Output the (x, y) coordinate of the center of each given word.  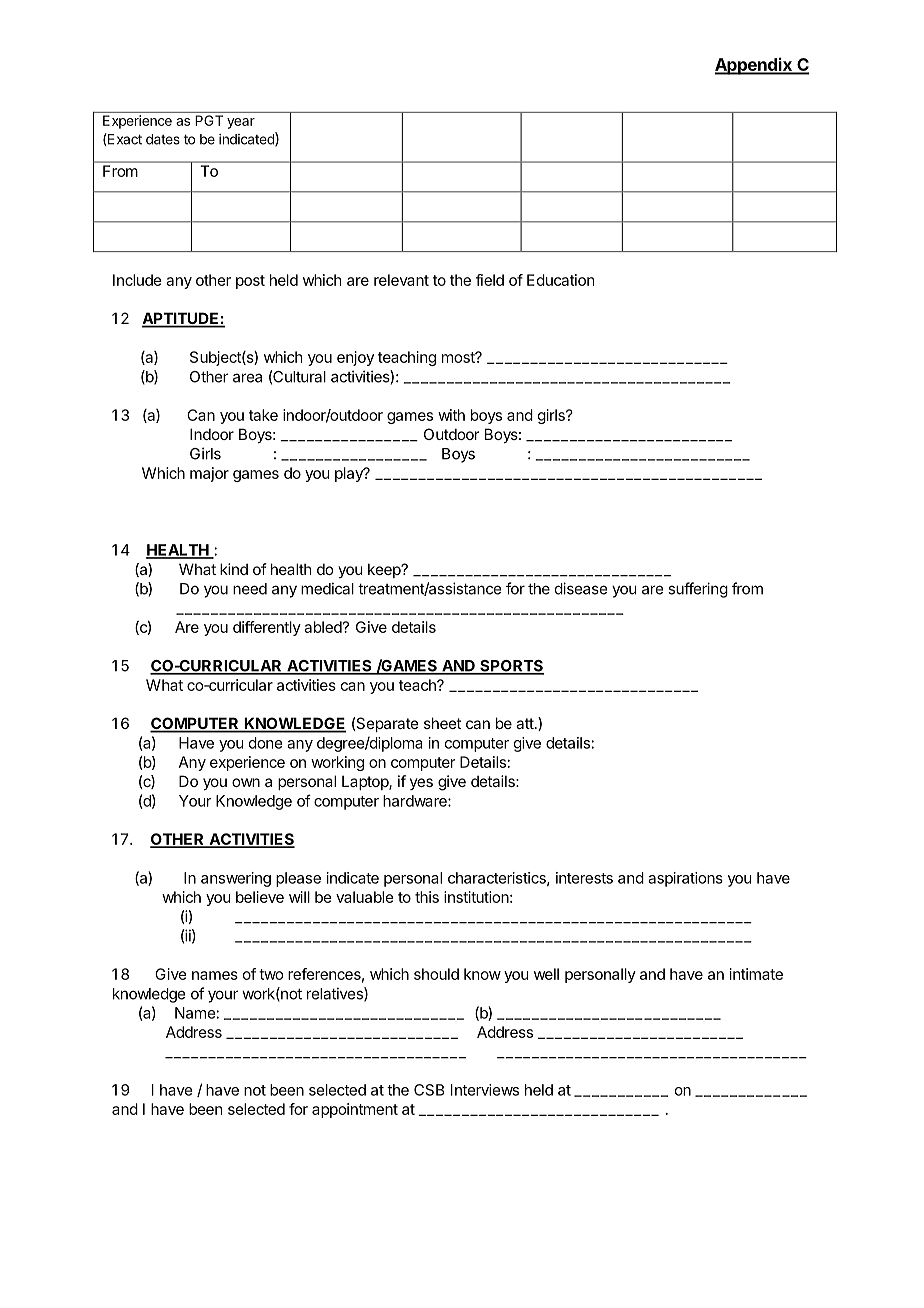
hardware (416, 801)
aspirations (685, 879)
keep (385, 570)
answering (236, 879)
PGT (209, 120)
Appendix (754, 66)
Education (560, 280)
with (451, 415)
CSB (429, 1090)
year (241, 123)
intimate (756, 974)
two (271, 974)
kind (234, 569)
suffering (698, 590)
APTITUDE (181, 319)
